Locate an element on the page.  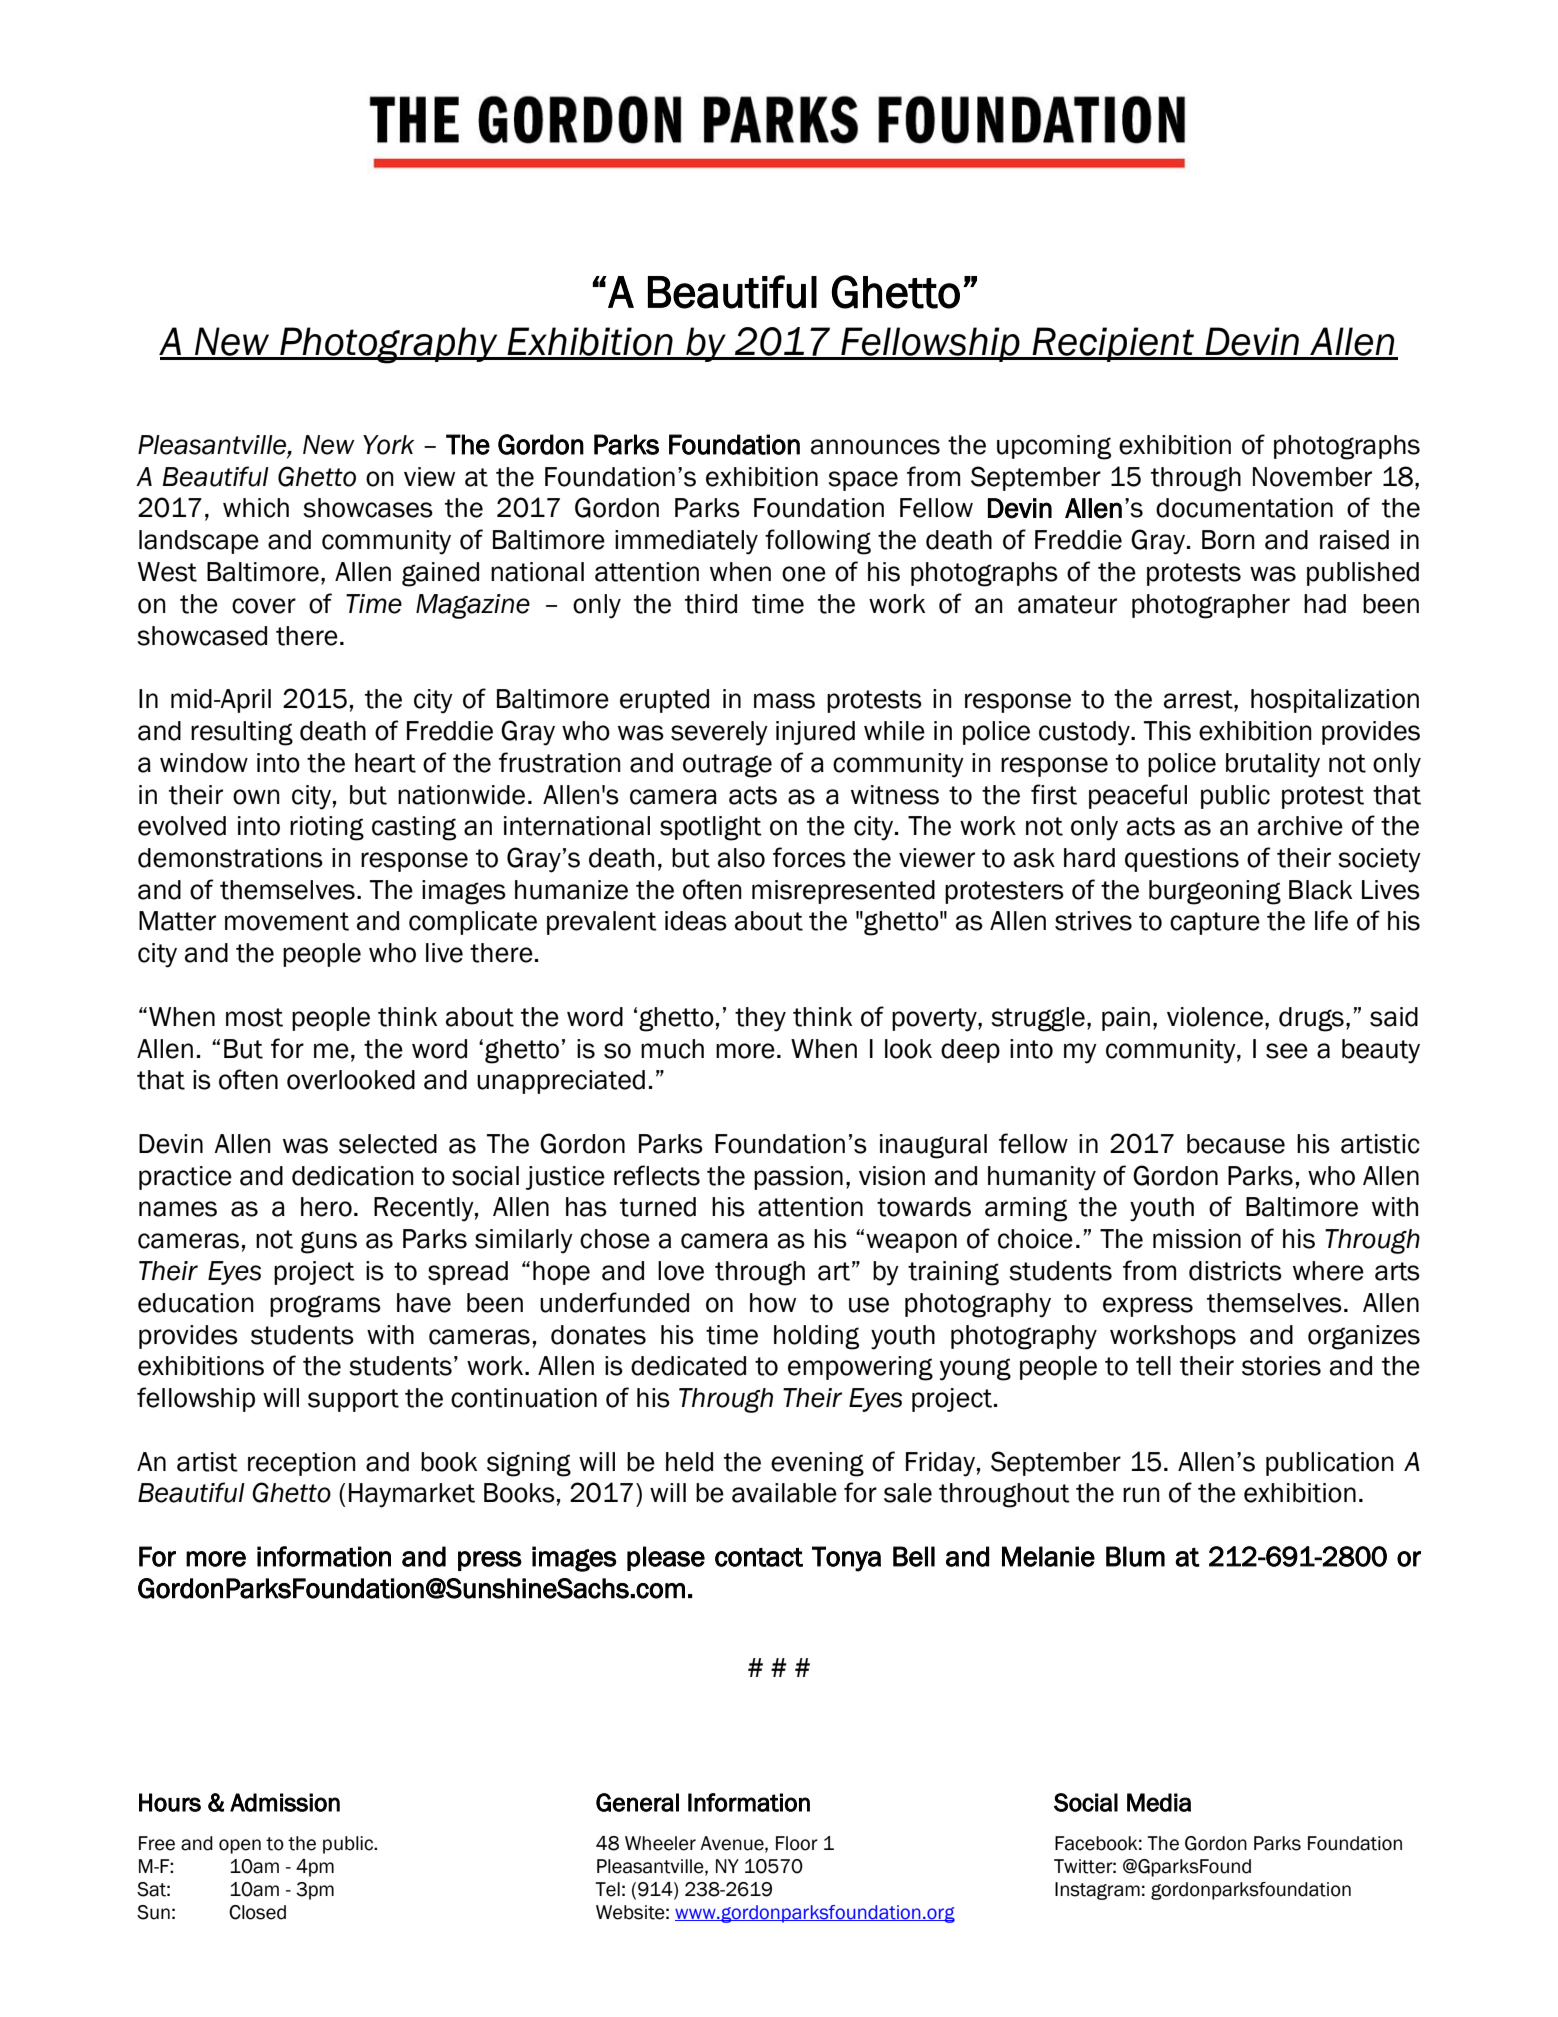
burgeoning is located at coordinates (1215, 892).
